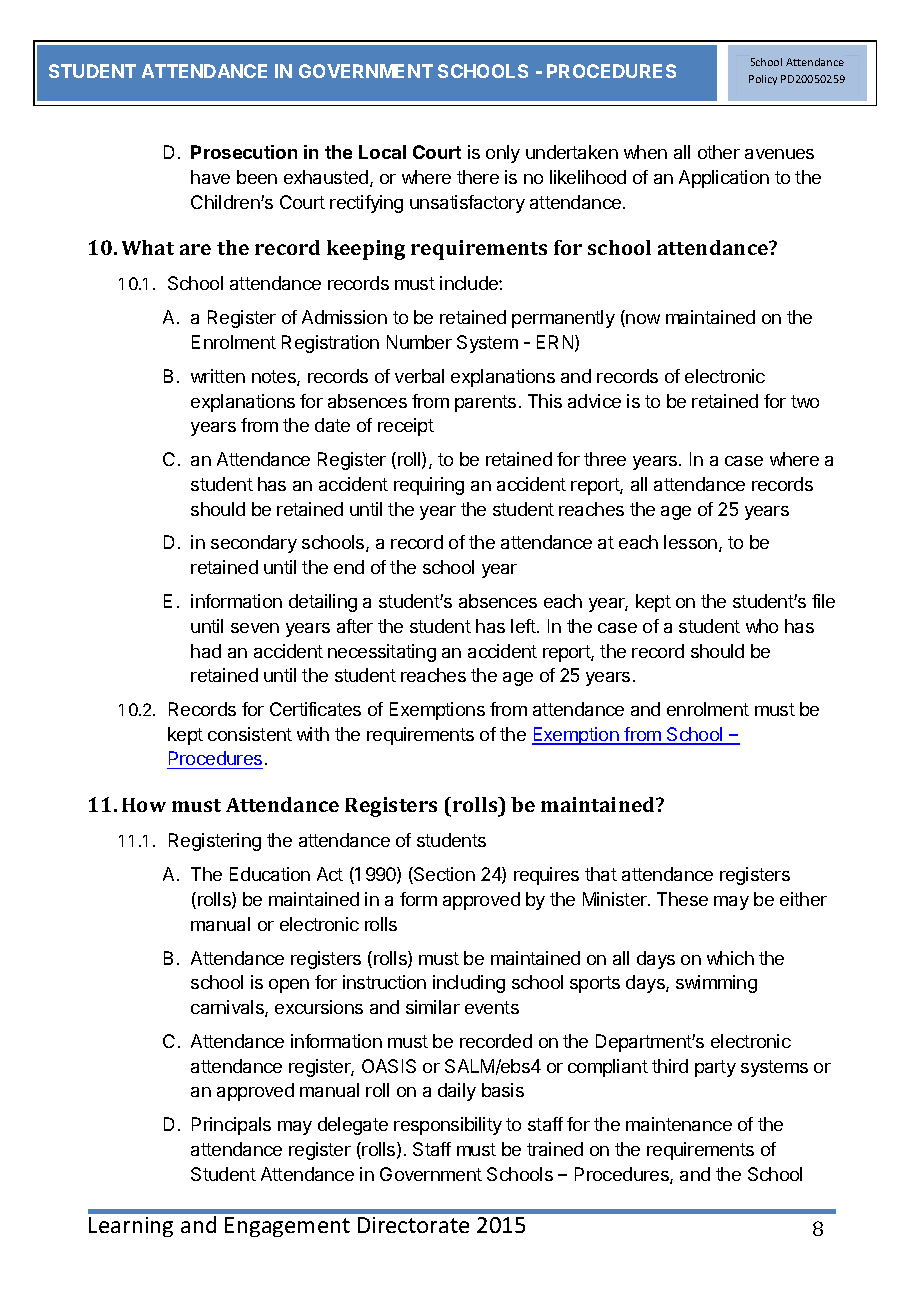 The image size is (924, 1308). What do you see at coordinates (555, 1149) in the document?
I see `trained` at bounding box center [555, 1149].
